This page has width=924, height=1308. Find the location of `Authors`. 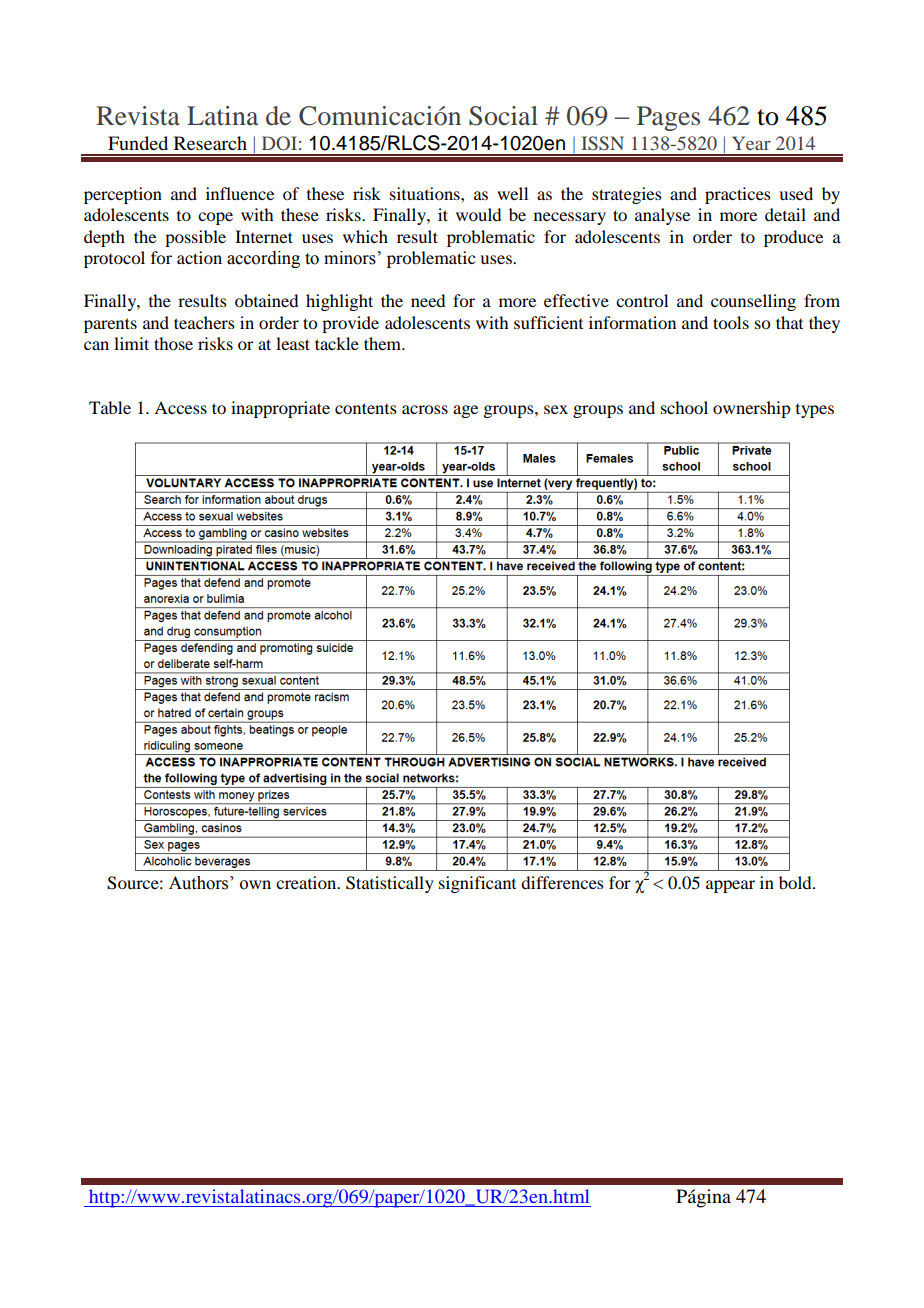

Authors is located at coordinates (200, 883).
